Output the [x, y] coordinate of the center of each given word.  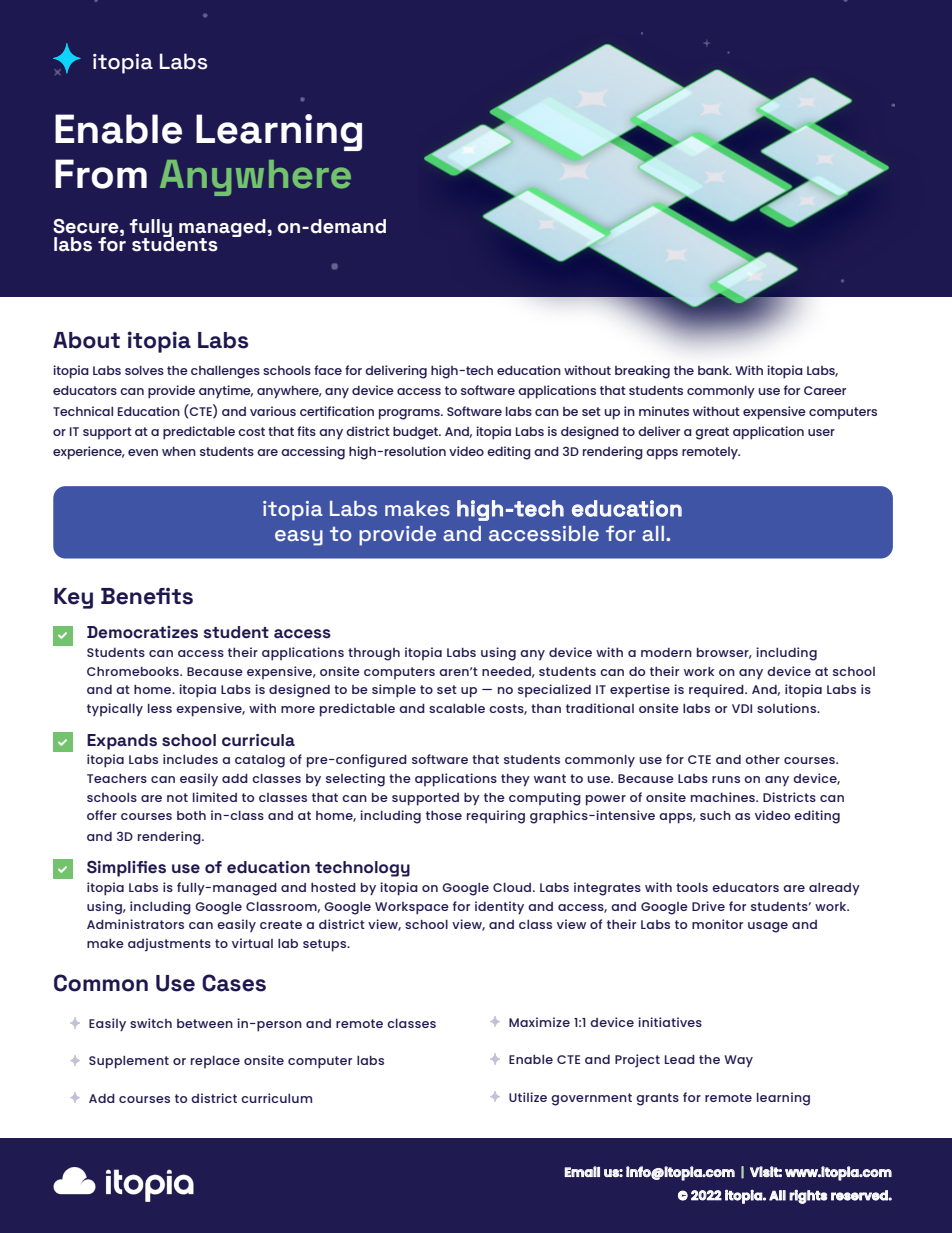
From [101, 174]
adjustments [169, 945]
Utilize [528, 1097]
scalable [457, 708]
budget [417, 433]
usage [768, 927]
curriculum [276, 1098]
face [328, 370]
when [179, 451]
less [160, 708]
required [717, 691]
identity [499, 907]
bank [715, 370]
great [712, 433]
